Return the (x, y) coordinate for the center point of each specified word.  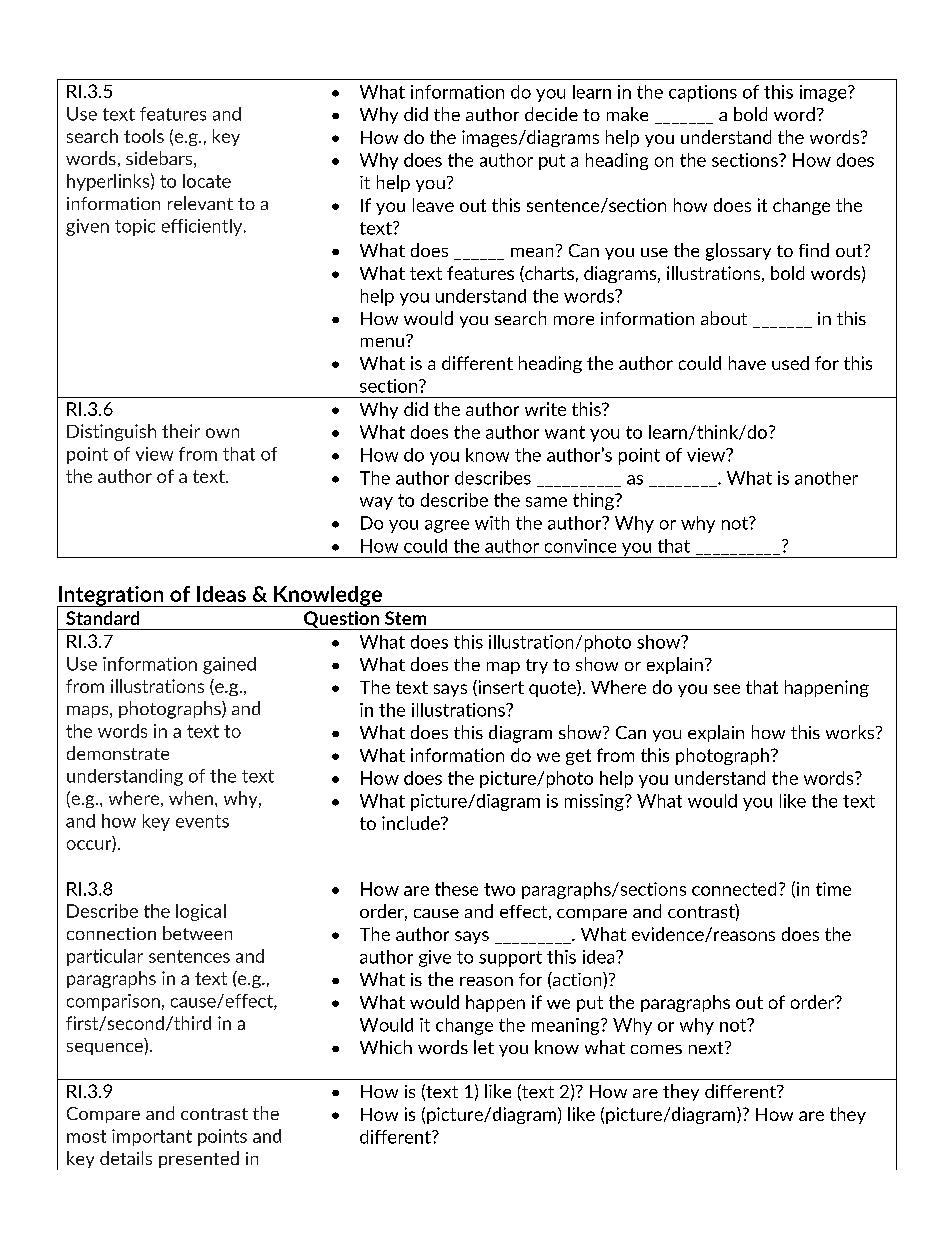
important (152, 1137)
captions (703, 93)
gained (229, 665)
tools (144, 136)
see (727, 689)
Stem (405, 618)
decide (551, 114)
